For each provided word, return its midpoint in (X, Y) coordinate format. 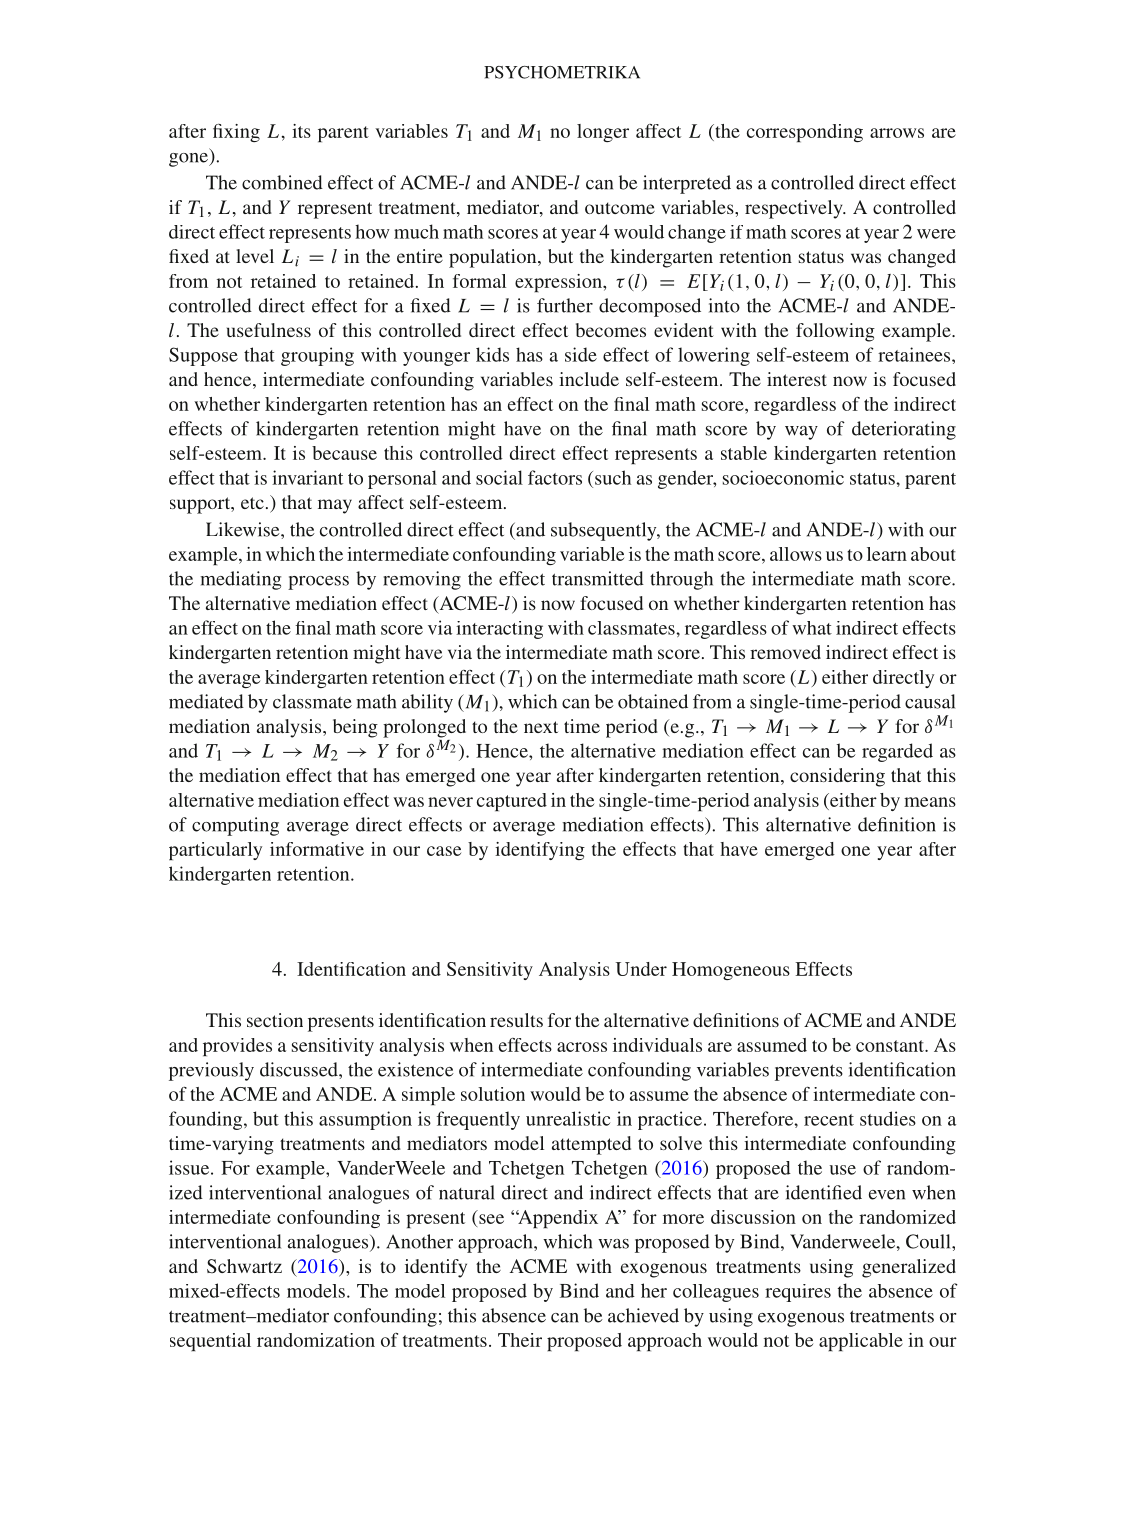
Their (520, 1340)
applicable (861, 1342)
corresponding (805, 133)
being (355, 728)
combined (282, 182)
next (541, 727)
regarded (897, 752)
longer (603, 133)
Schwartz (244, 1266)
